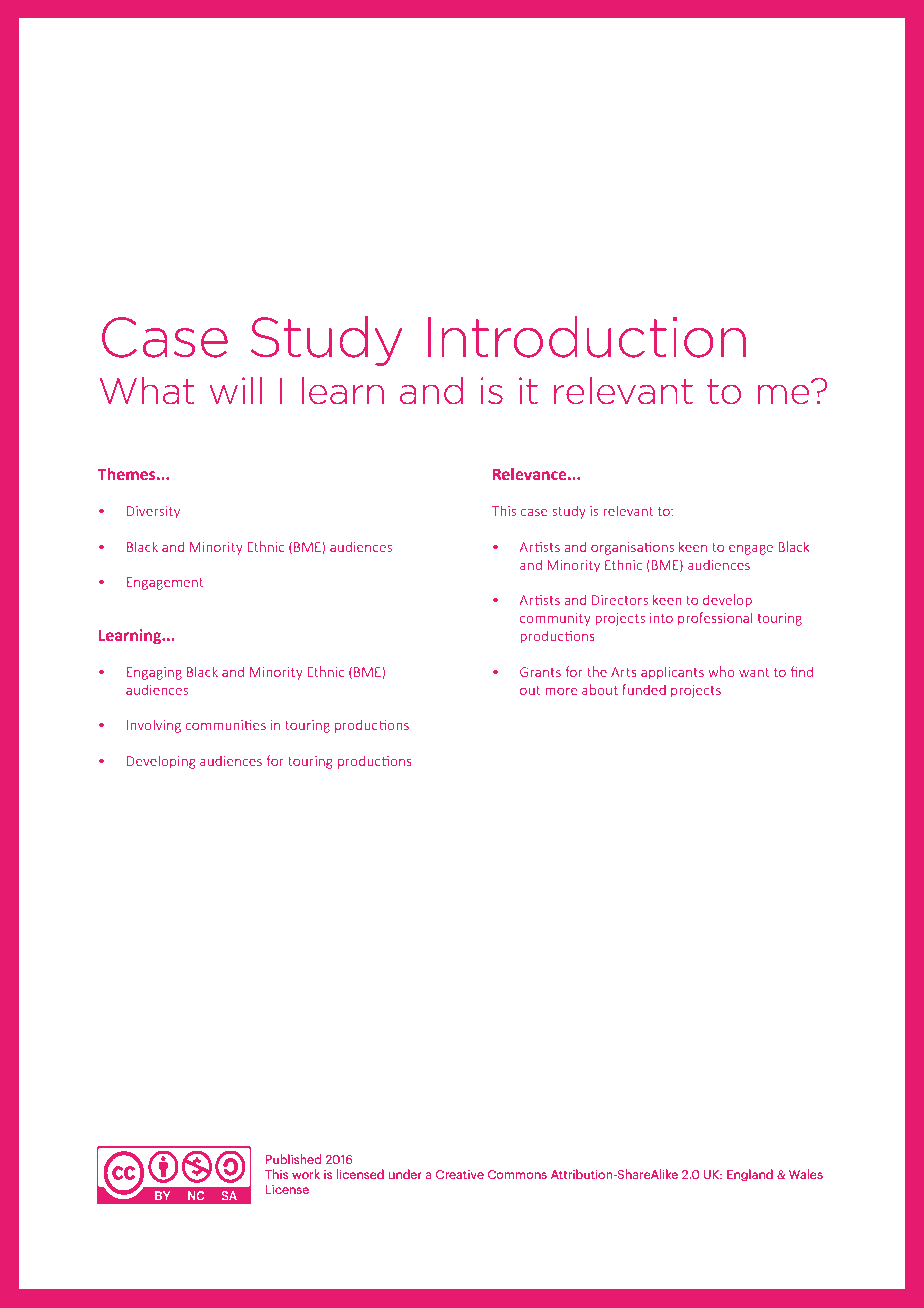 Image resolution: width=924 pixels, height=1308 pixels. I want to click on will, so click(235, 390).
